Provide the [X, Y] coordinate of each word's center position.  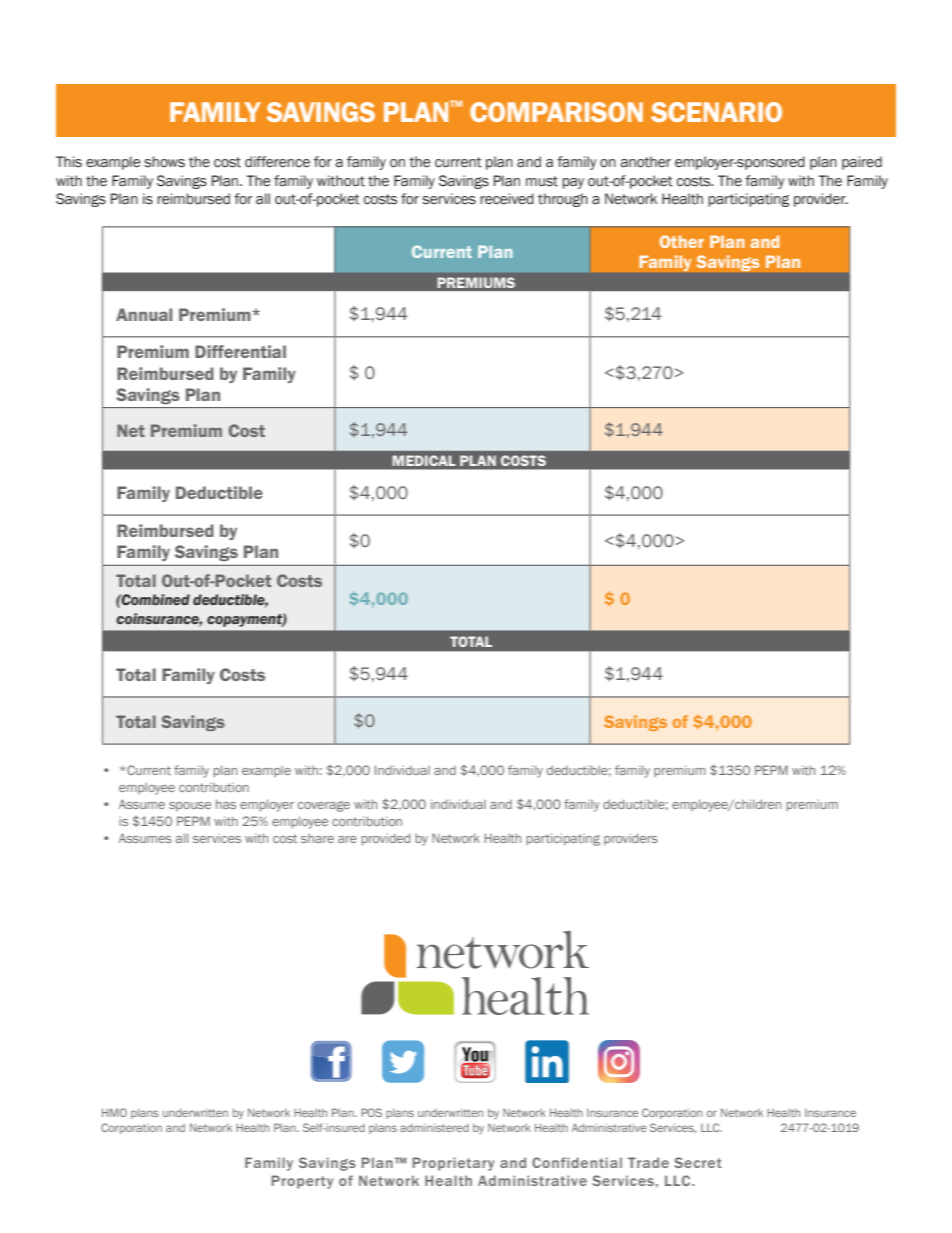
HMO [114, 1112]
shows [164, 162]
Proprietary [453, 1164]
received [507, 199]
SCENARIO [716, 112]
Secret [698, 1162]
